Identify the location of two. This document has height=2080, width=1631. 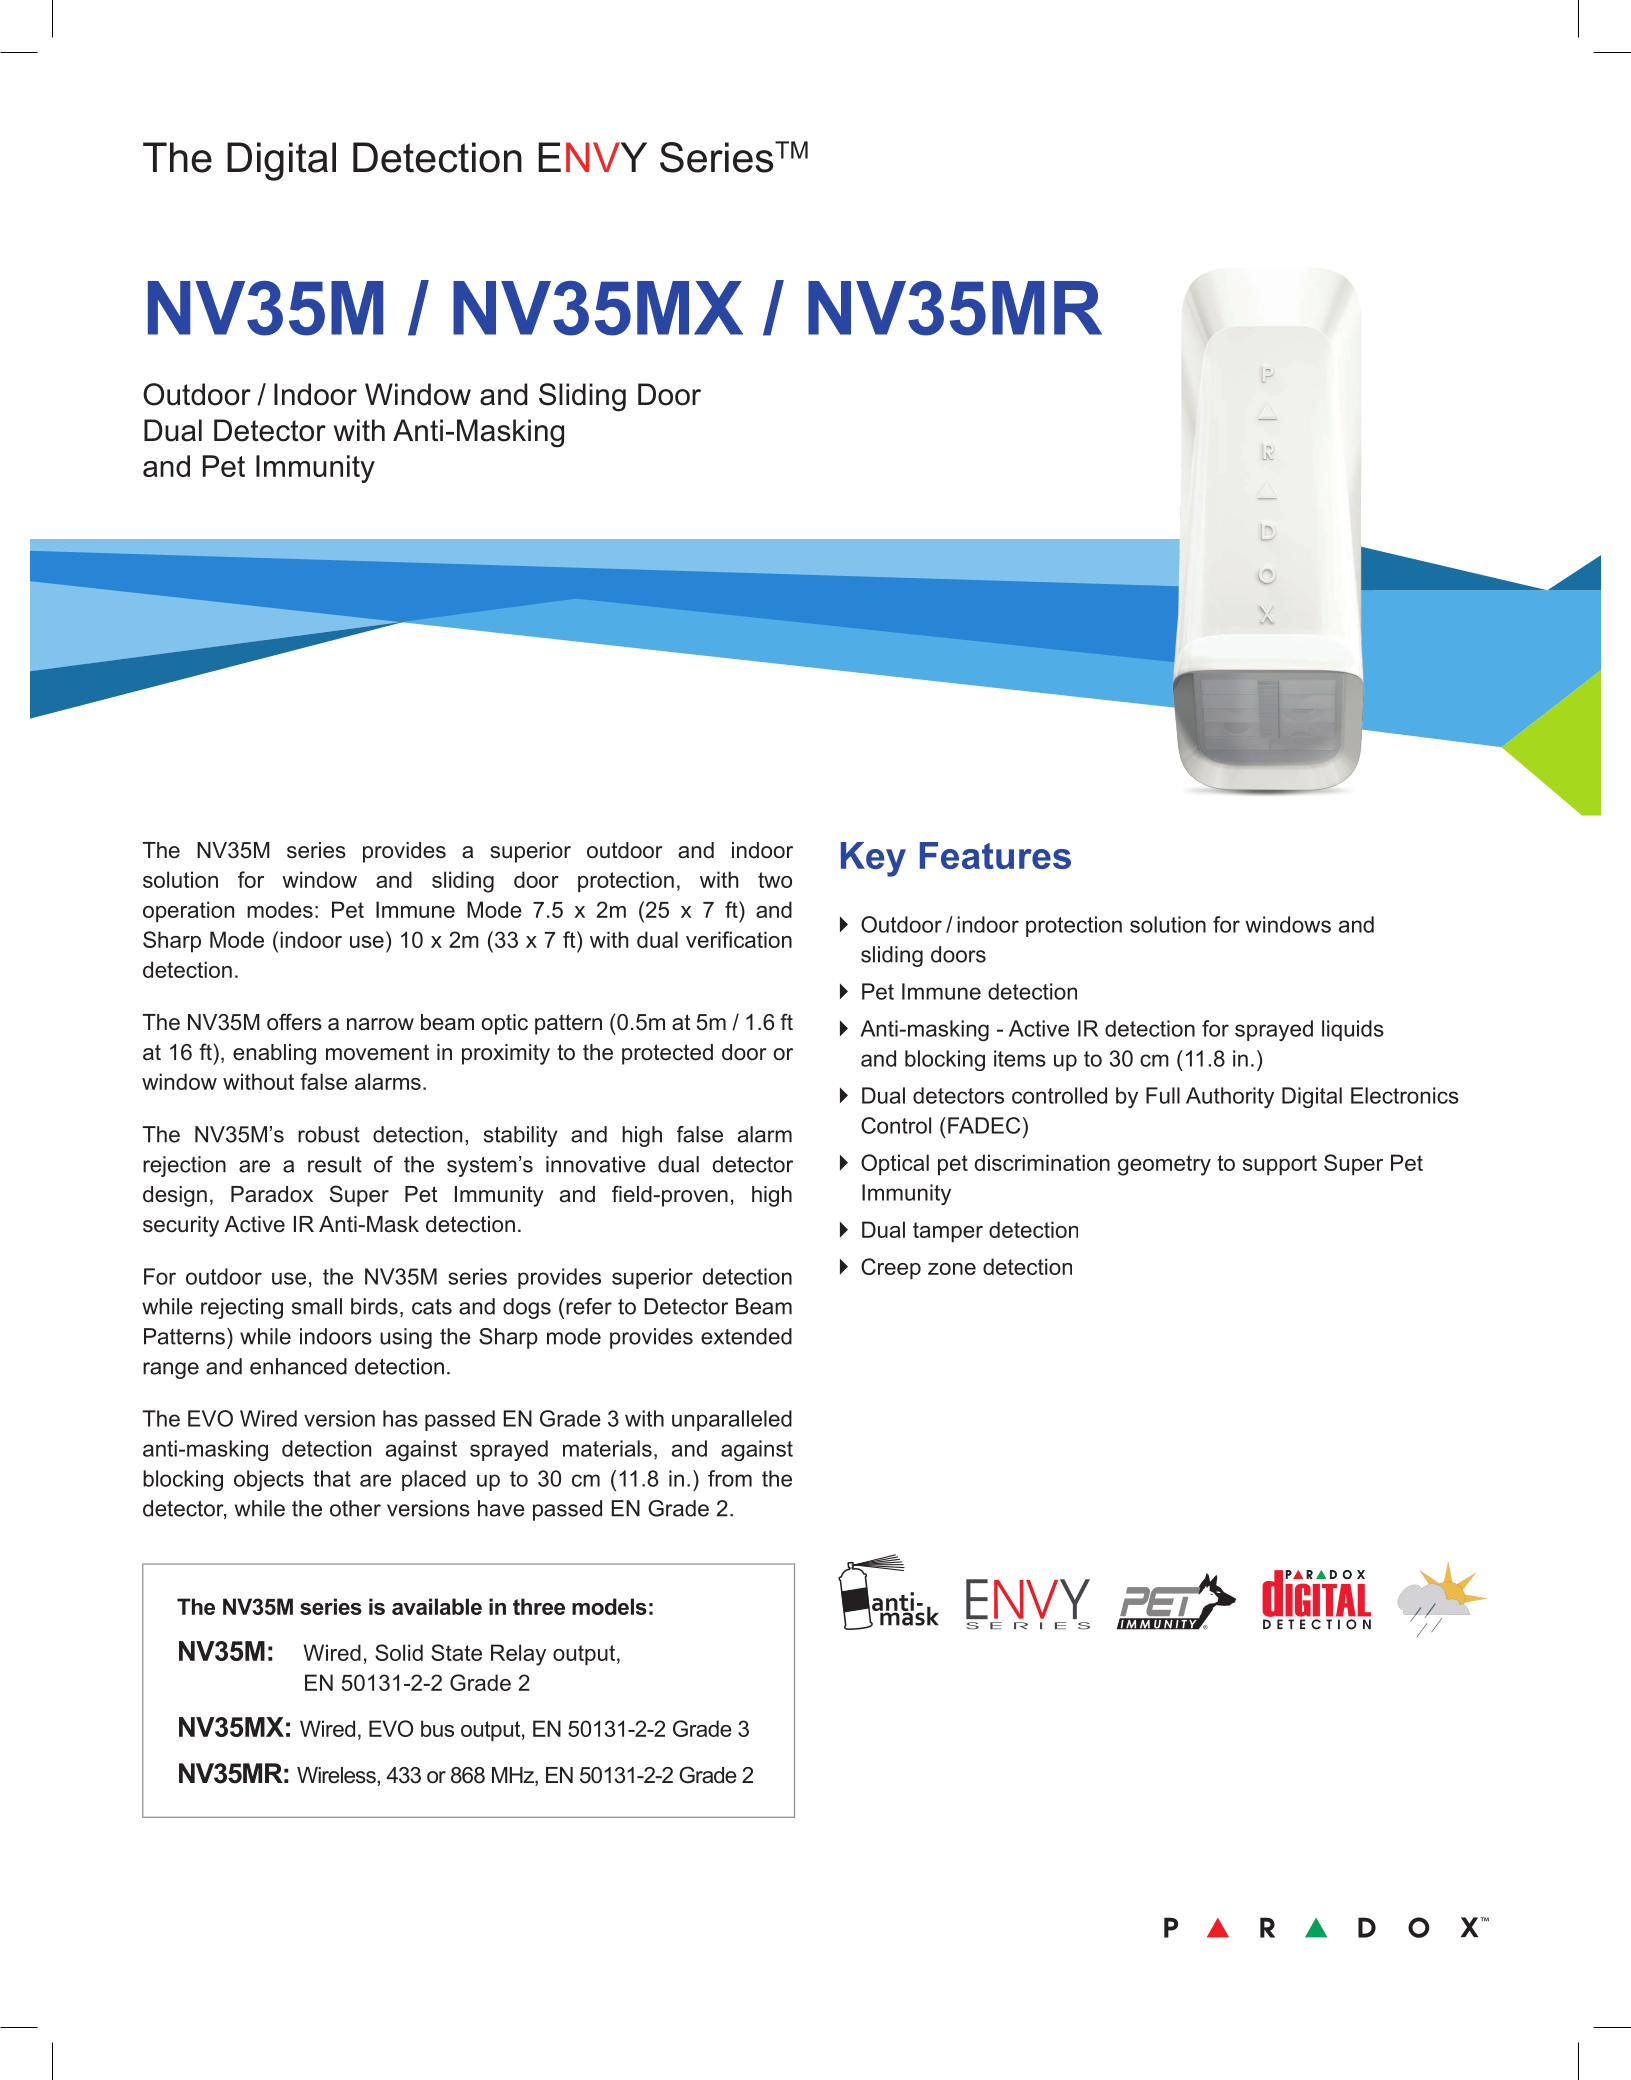
(775, 880).
